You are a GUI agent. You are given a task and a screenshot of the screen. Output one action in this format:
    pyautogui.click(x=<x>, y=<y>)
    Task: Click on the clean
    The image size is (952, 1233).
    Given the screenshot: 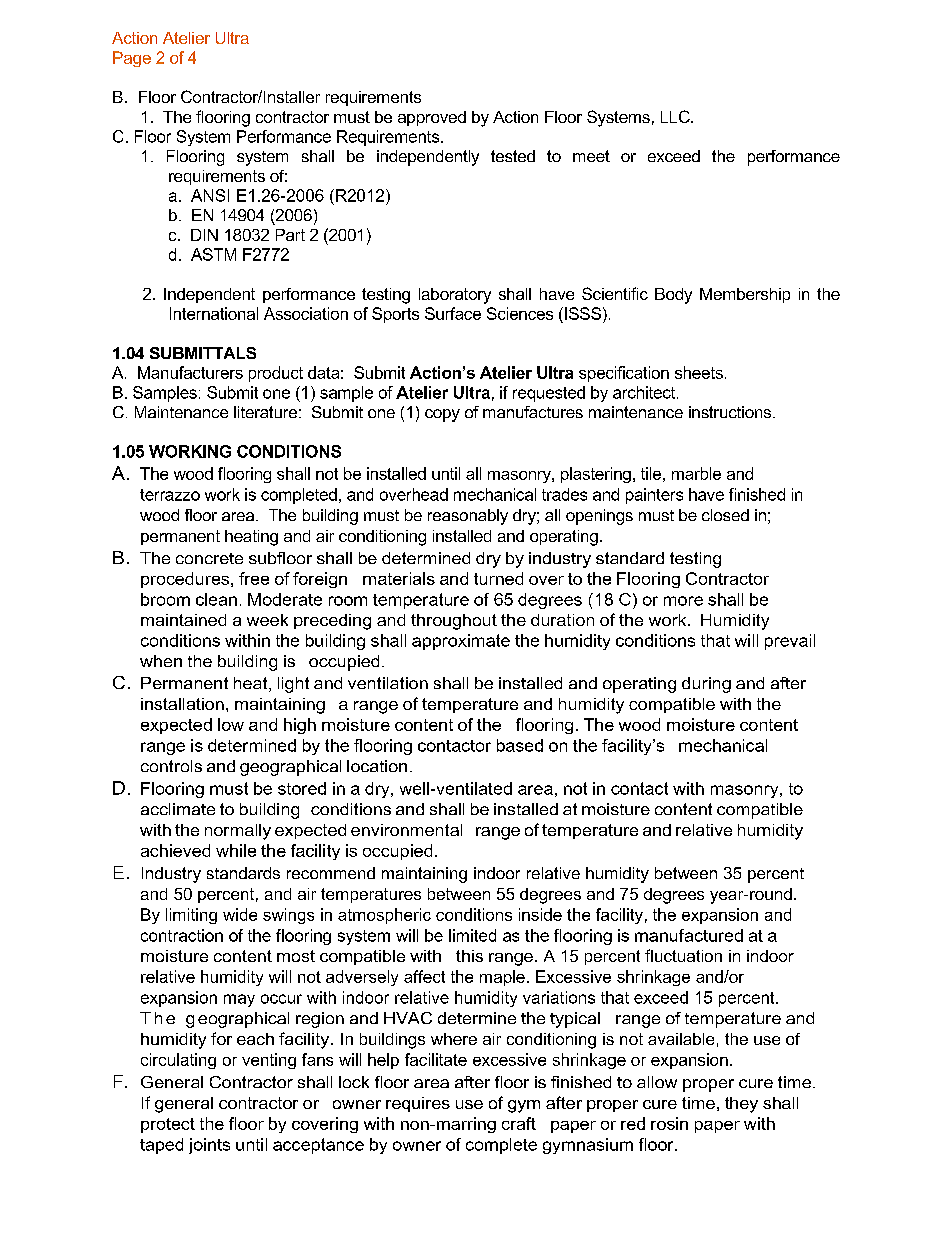 What is the action you would take?
    pyautogui.click(x=216, y=599)
